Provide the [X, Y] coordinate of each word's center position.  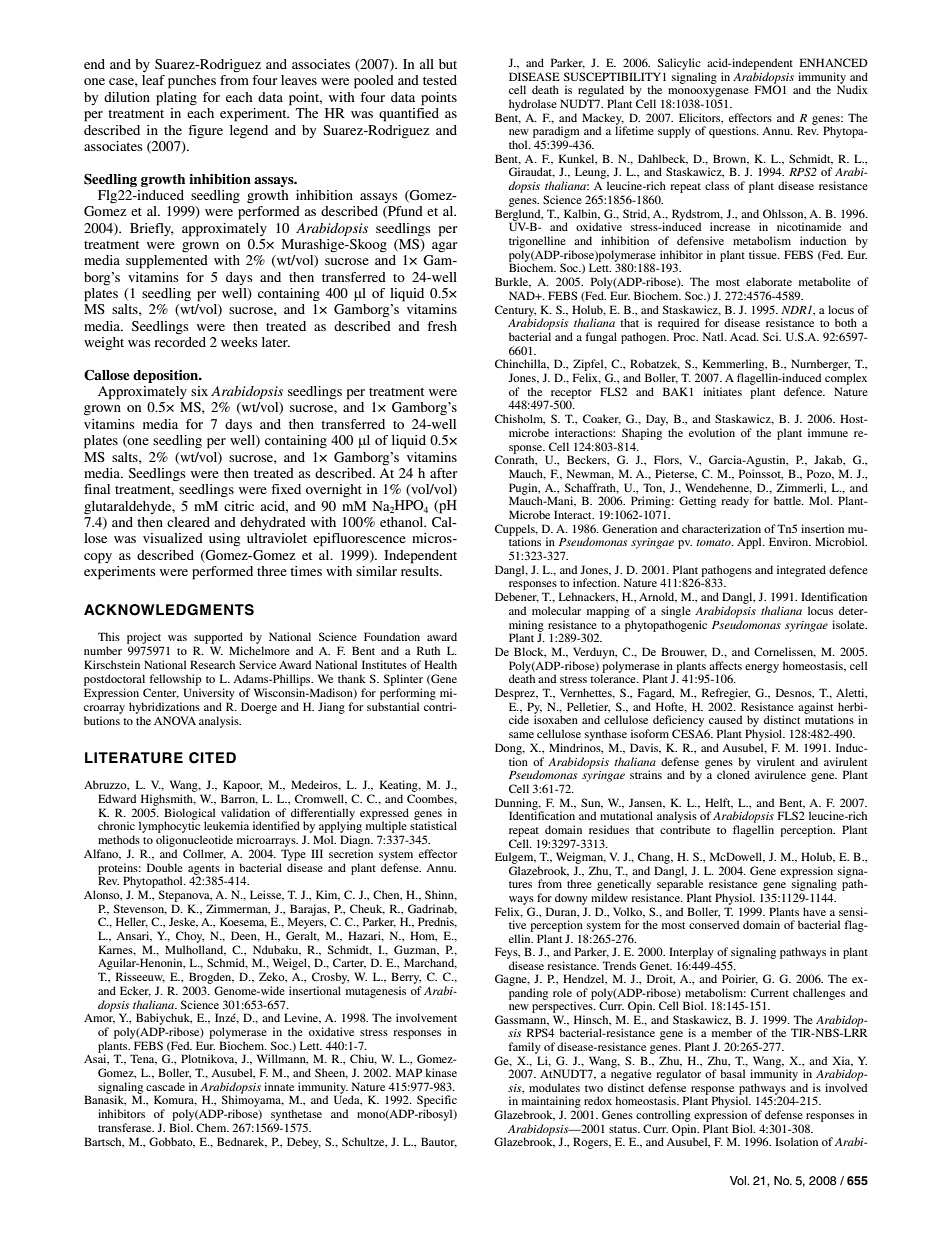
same [521, 735]
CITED [212, 758]
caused [725, 719]
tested [440, 80]
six [199, 391]
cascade [165, 1086]
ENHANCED [834, 62]
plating [176, 99]
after [443, 473]
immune [828, 432]
